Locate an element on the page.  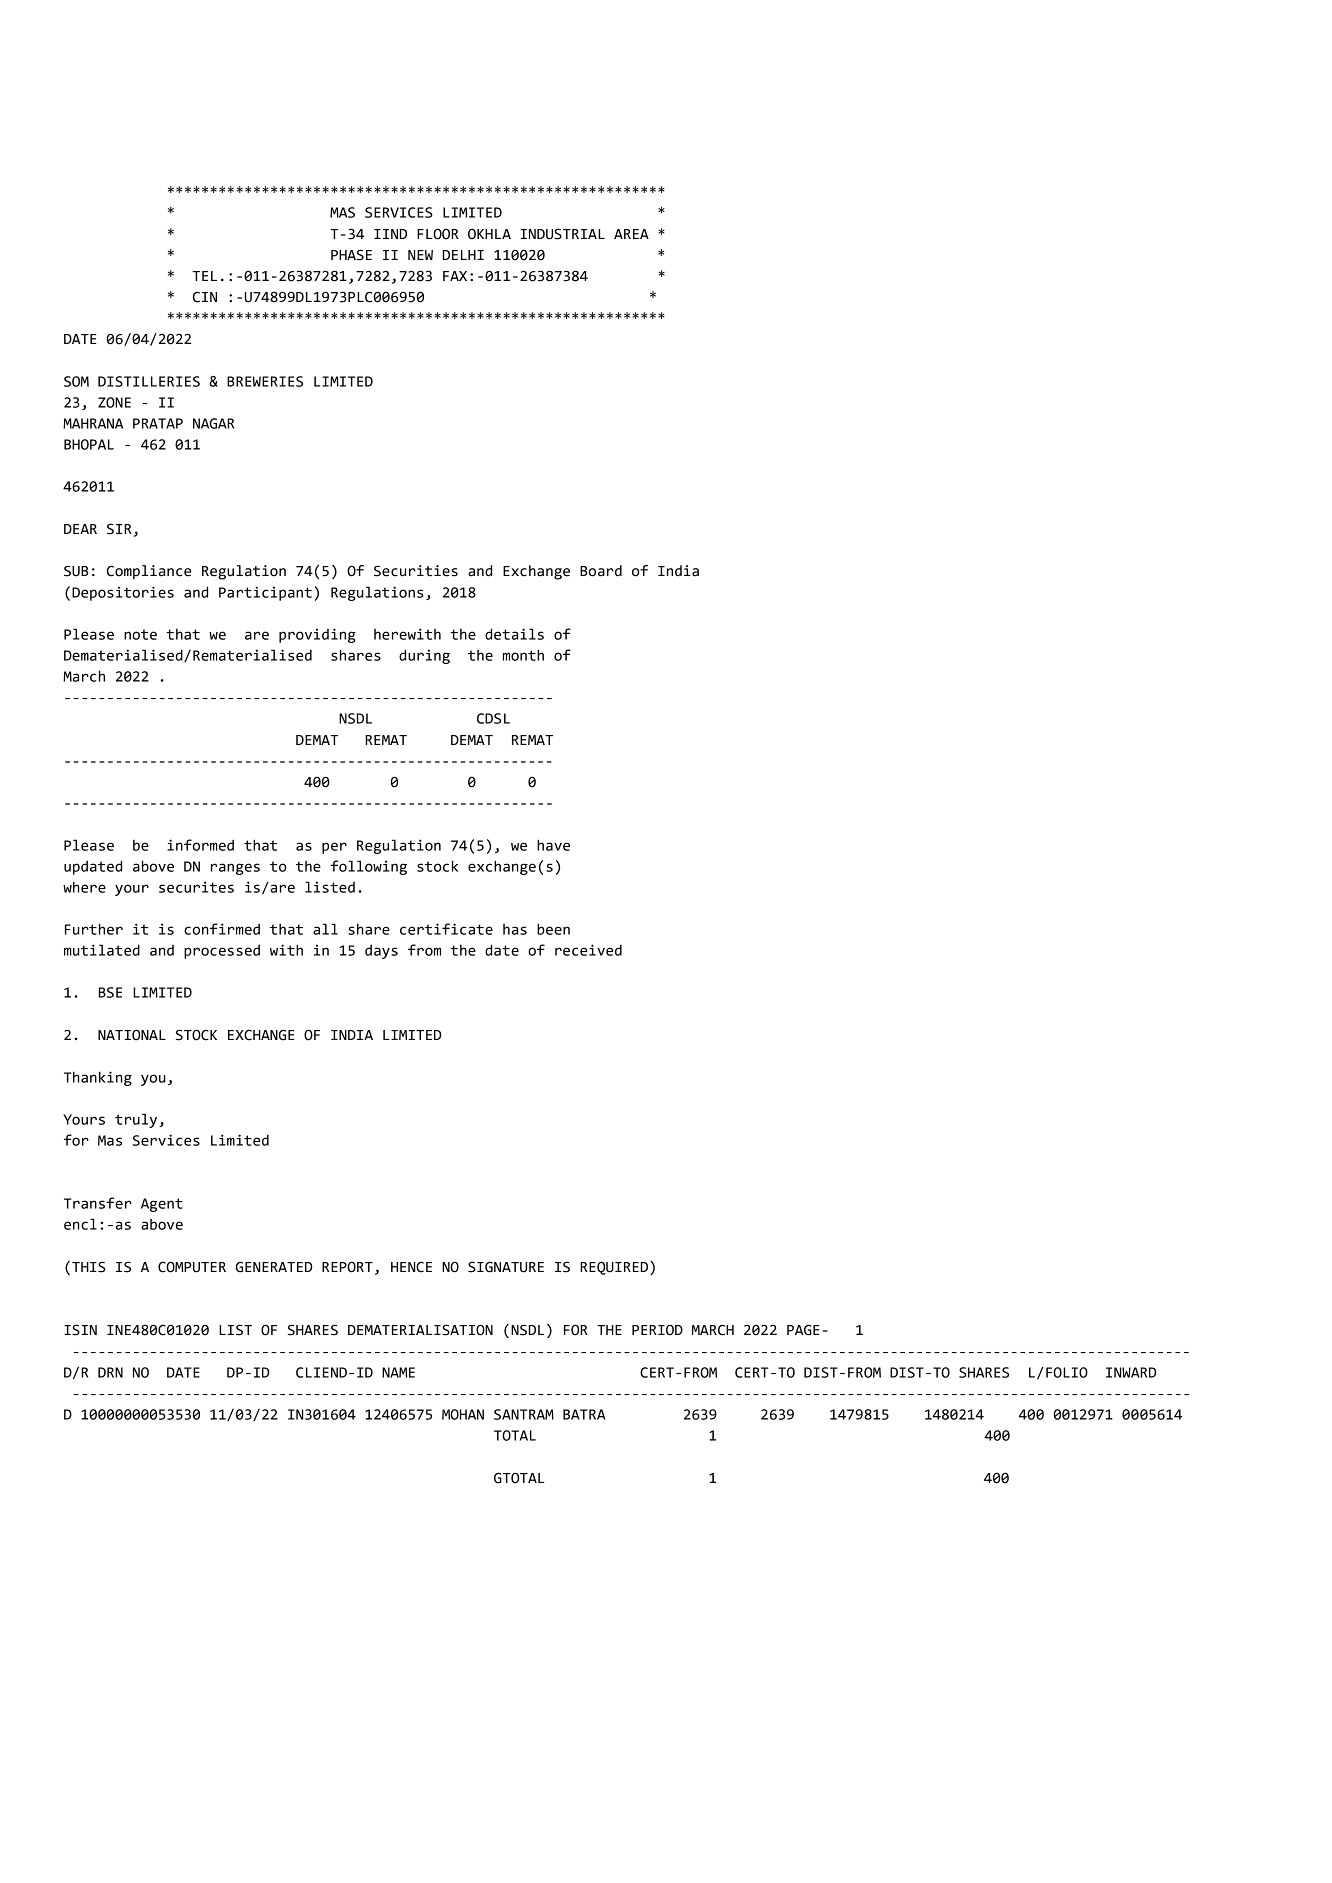
INDUSTRIAL is located at coordinates (562, 234).
